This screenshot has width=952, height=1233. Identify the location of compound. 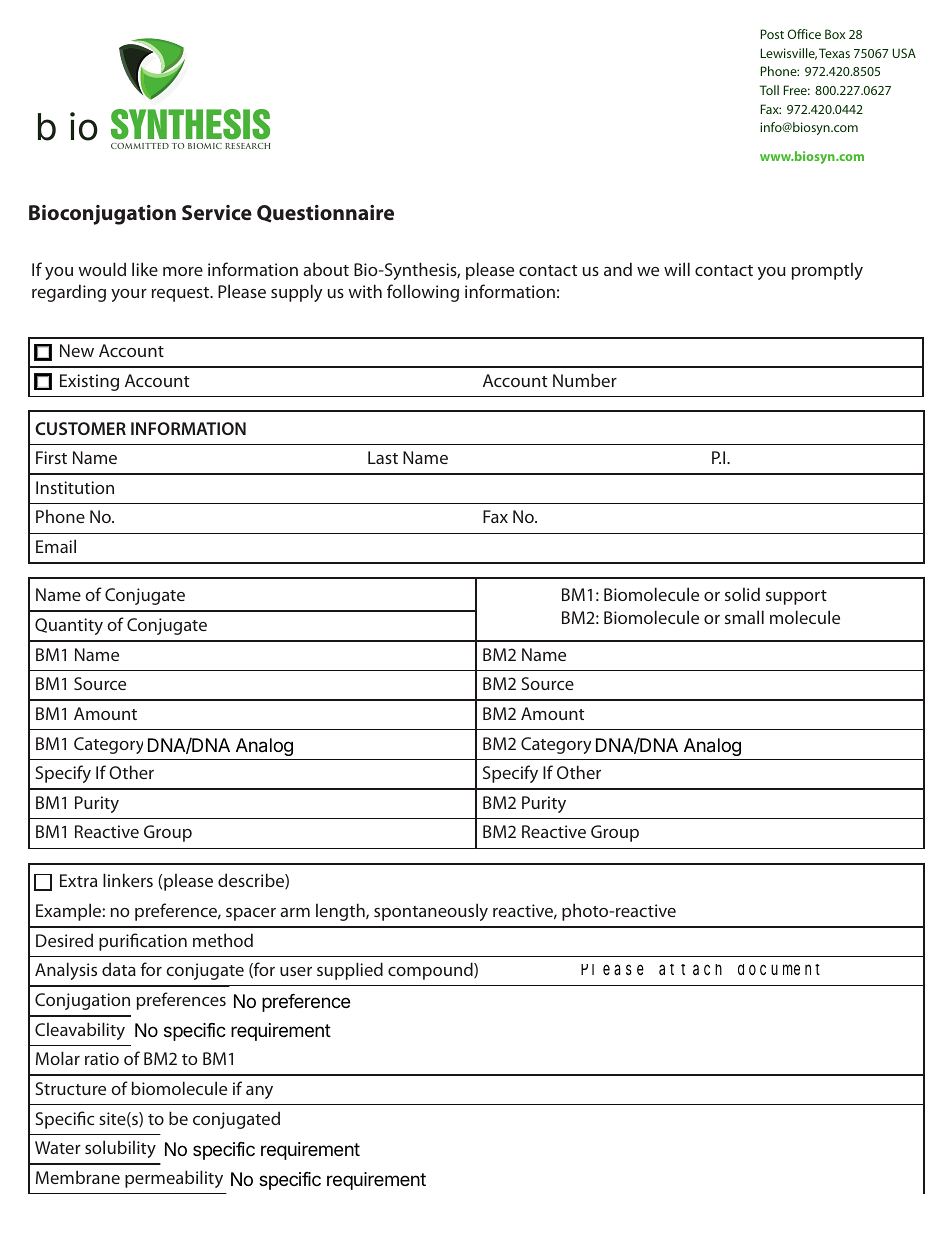
(431, 971).
